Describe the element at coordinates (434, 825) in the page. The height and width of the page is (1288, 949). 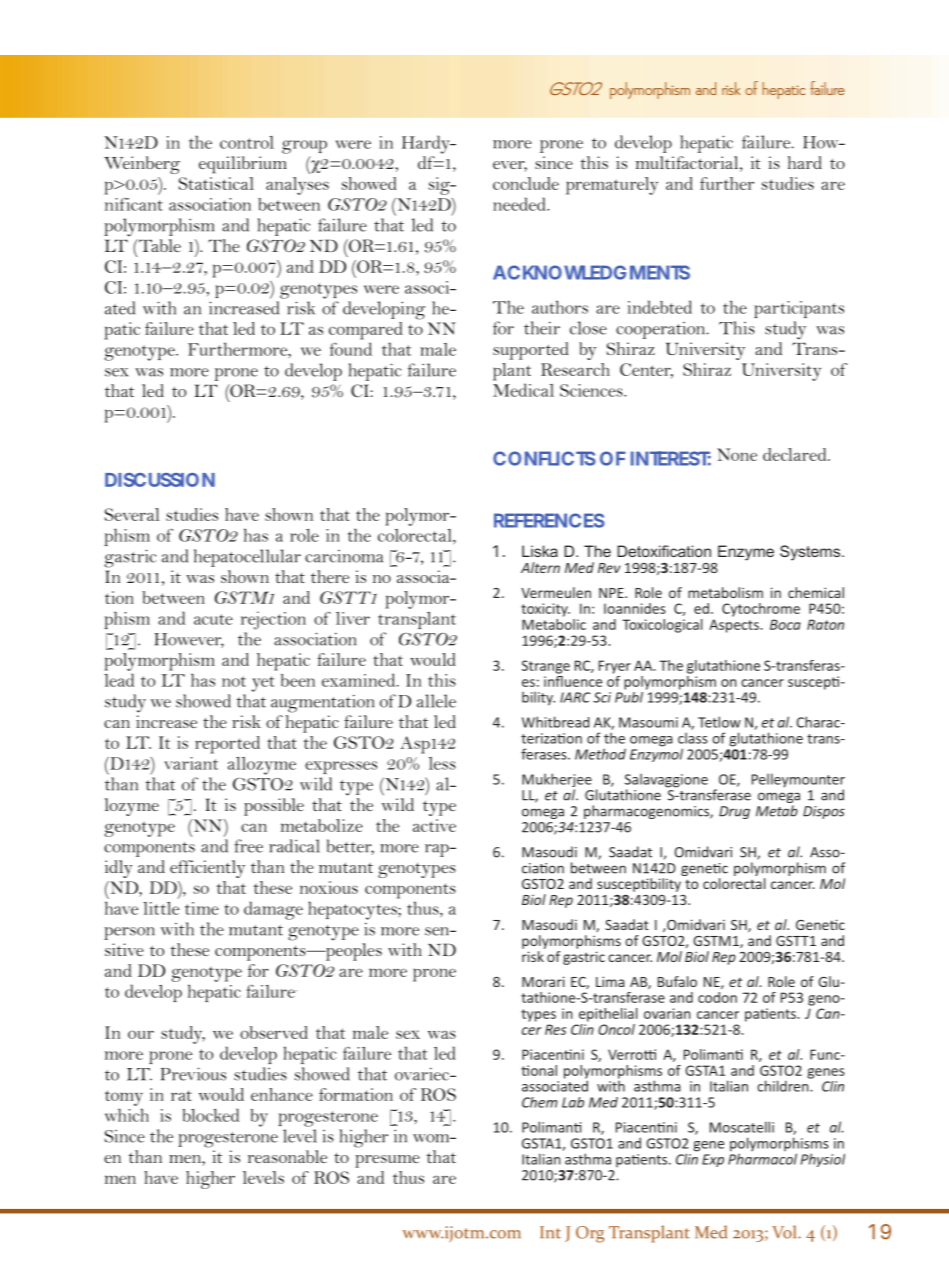
I see `active` at that location.
